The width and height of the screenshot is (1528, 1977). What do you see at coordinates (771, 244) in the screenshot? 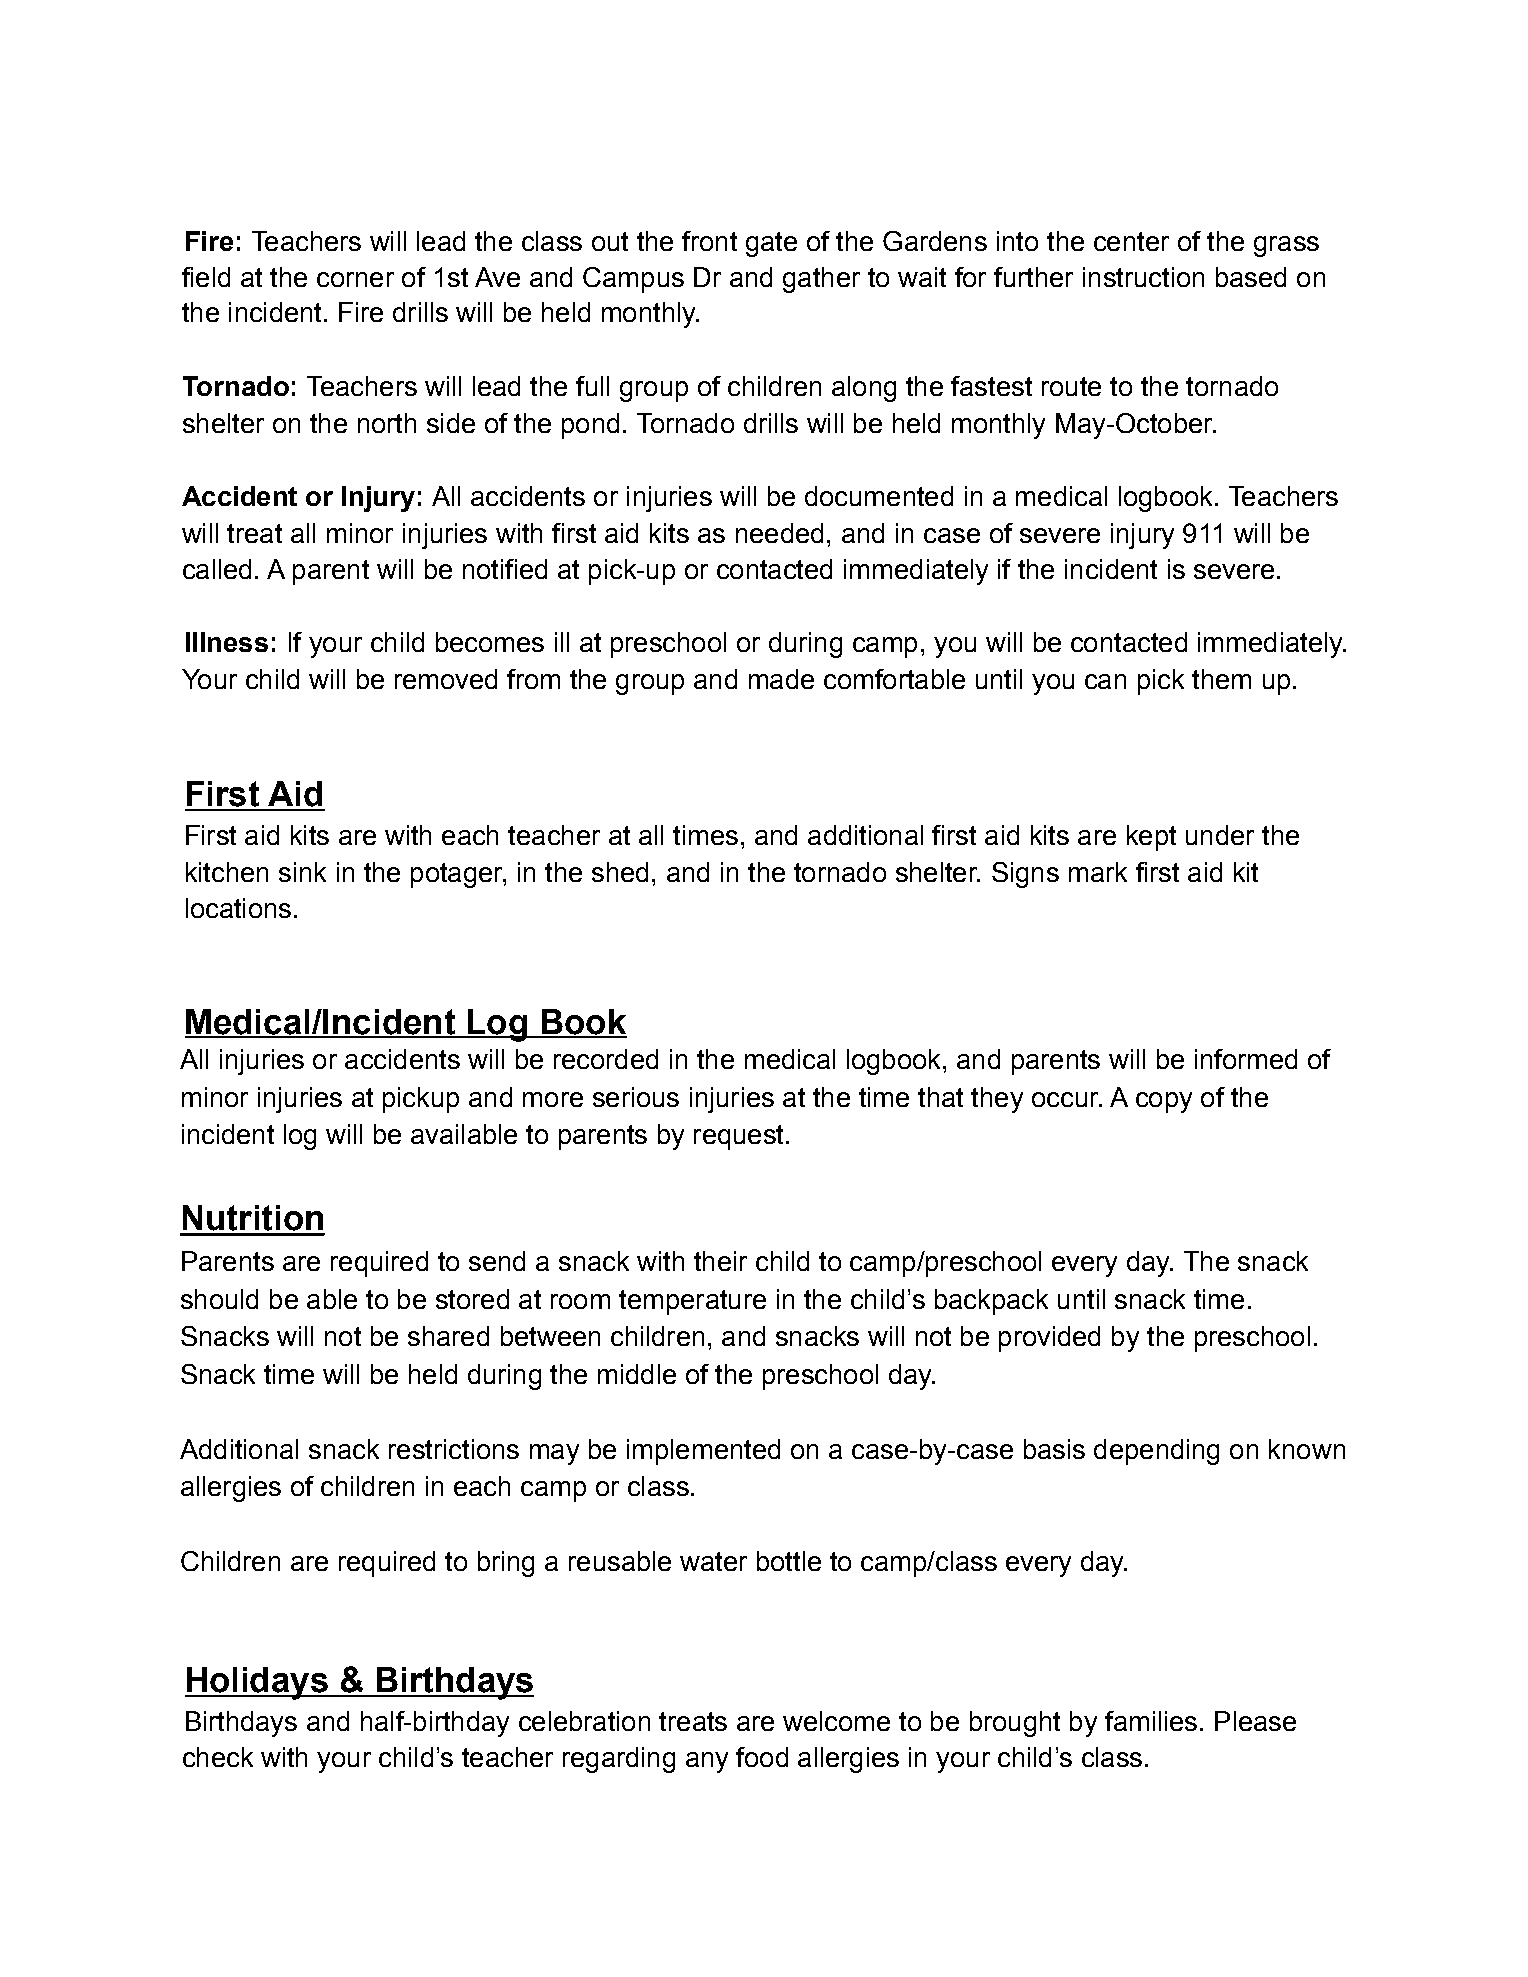
I see `gate` at bounding box center [771, 244].
